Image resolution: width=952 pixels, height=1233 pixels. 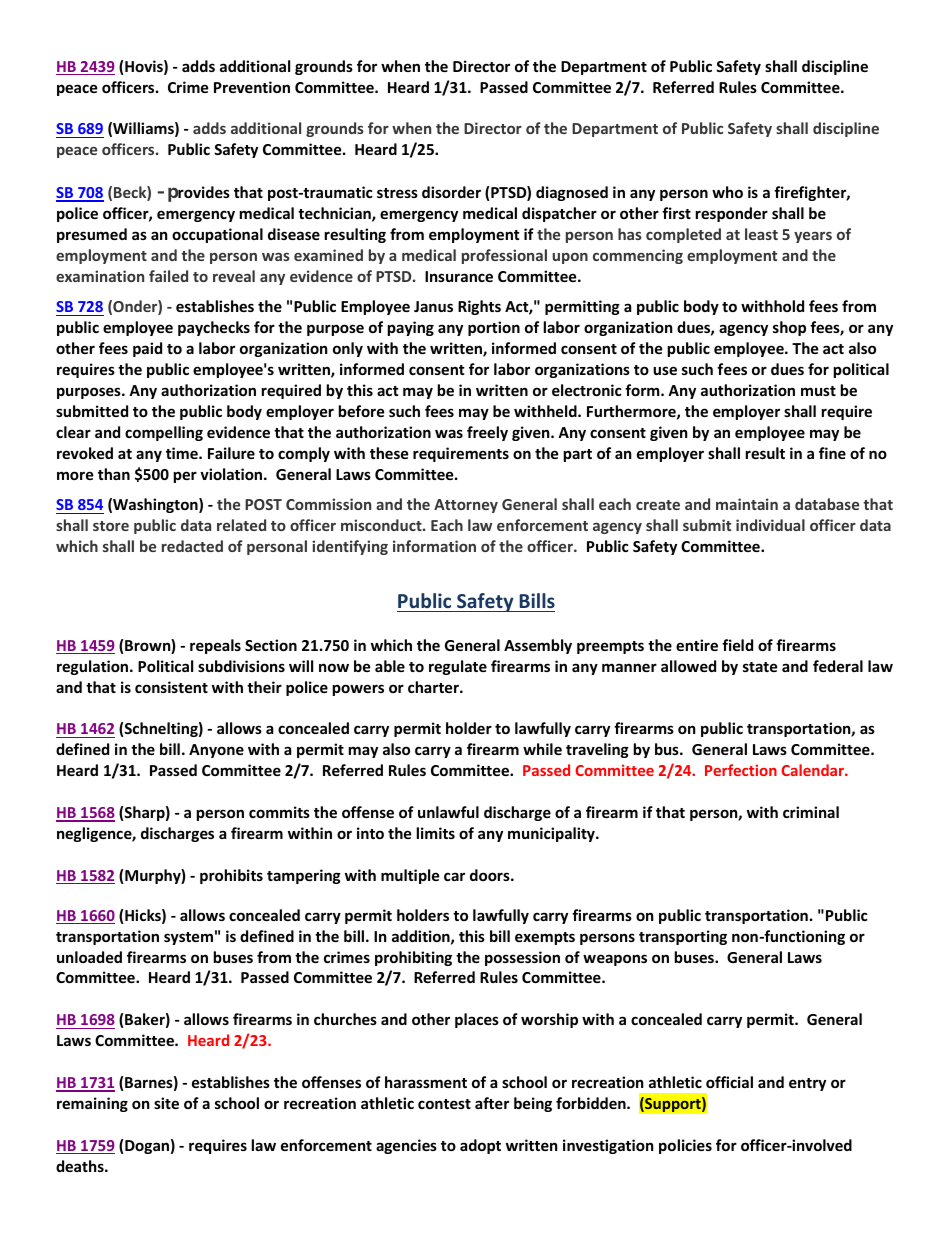 What do you see at coordinates (451, 192) in the document?
I see `disorder` at bounding box center [451, 192].
